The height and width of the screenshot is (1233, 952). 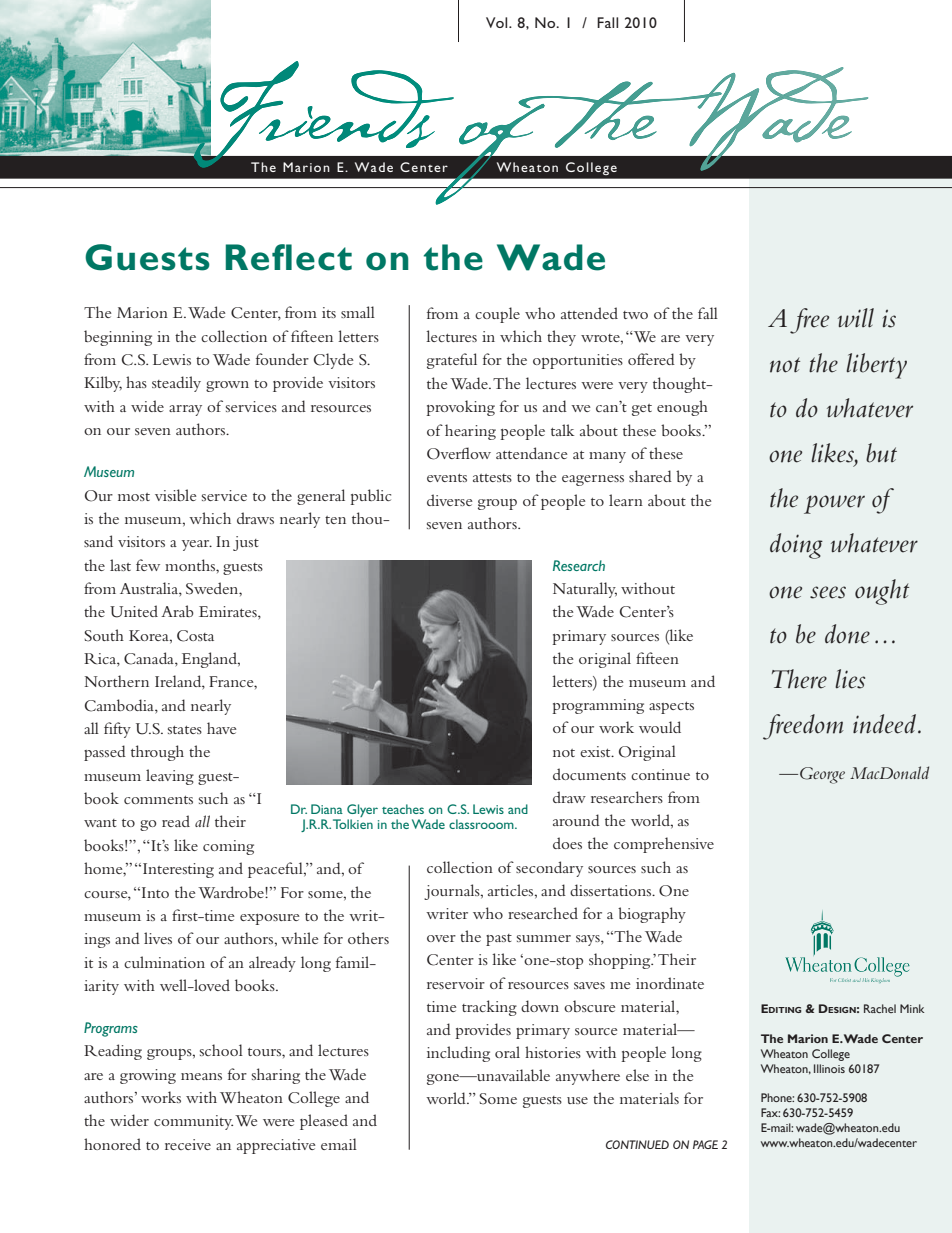 I want to click on will, so click(x=856, y=318).
